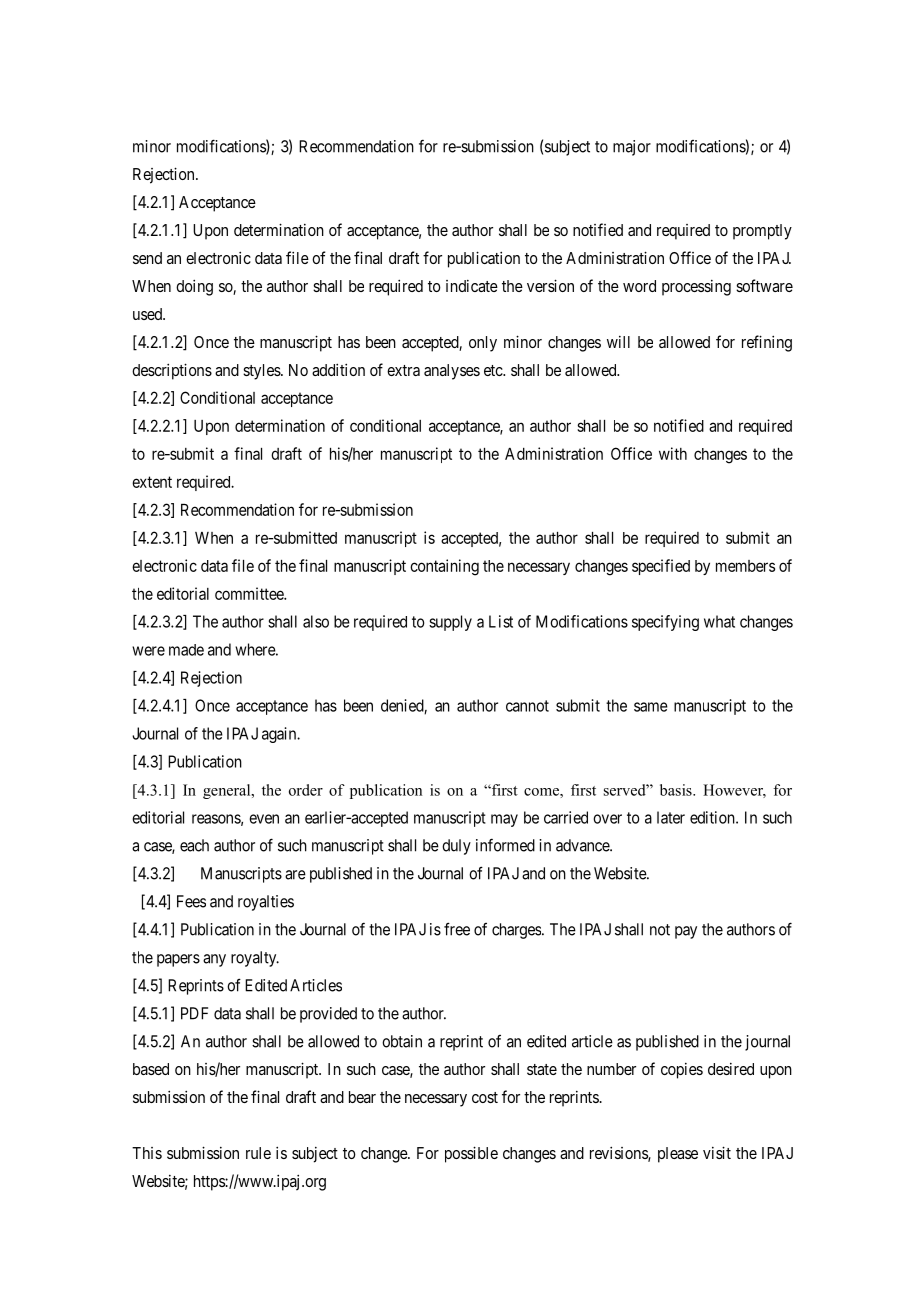  Describe the element at coordinates (665, 623) in the screenshot. I see `specifying` at that location.
